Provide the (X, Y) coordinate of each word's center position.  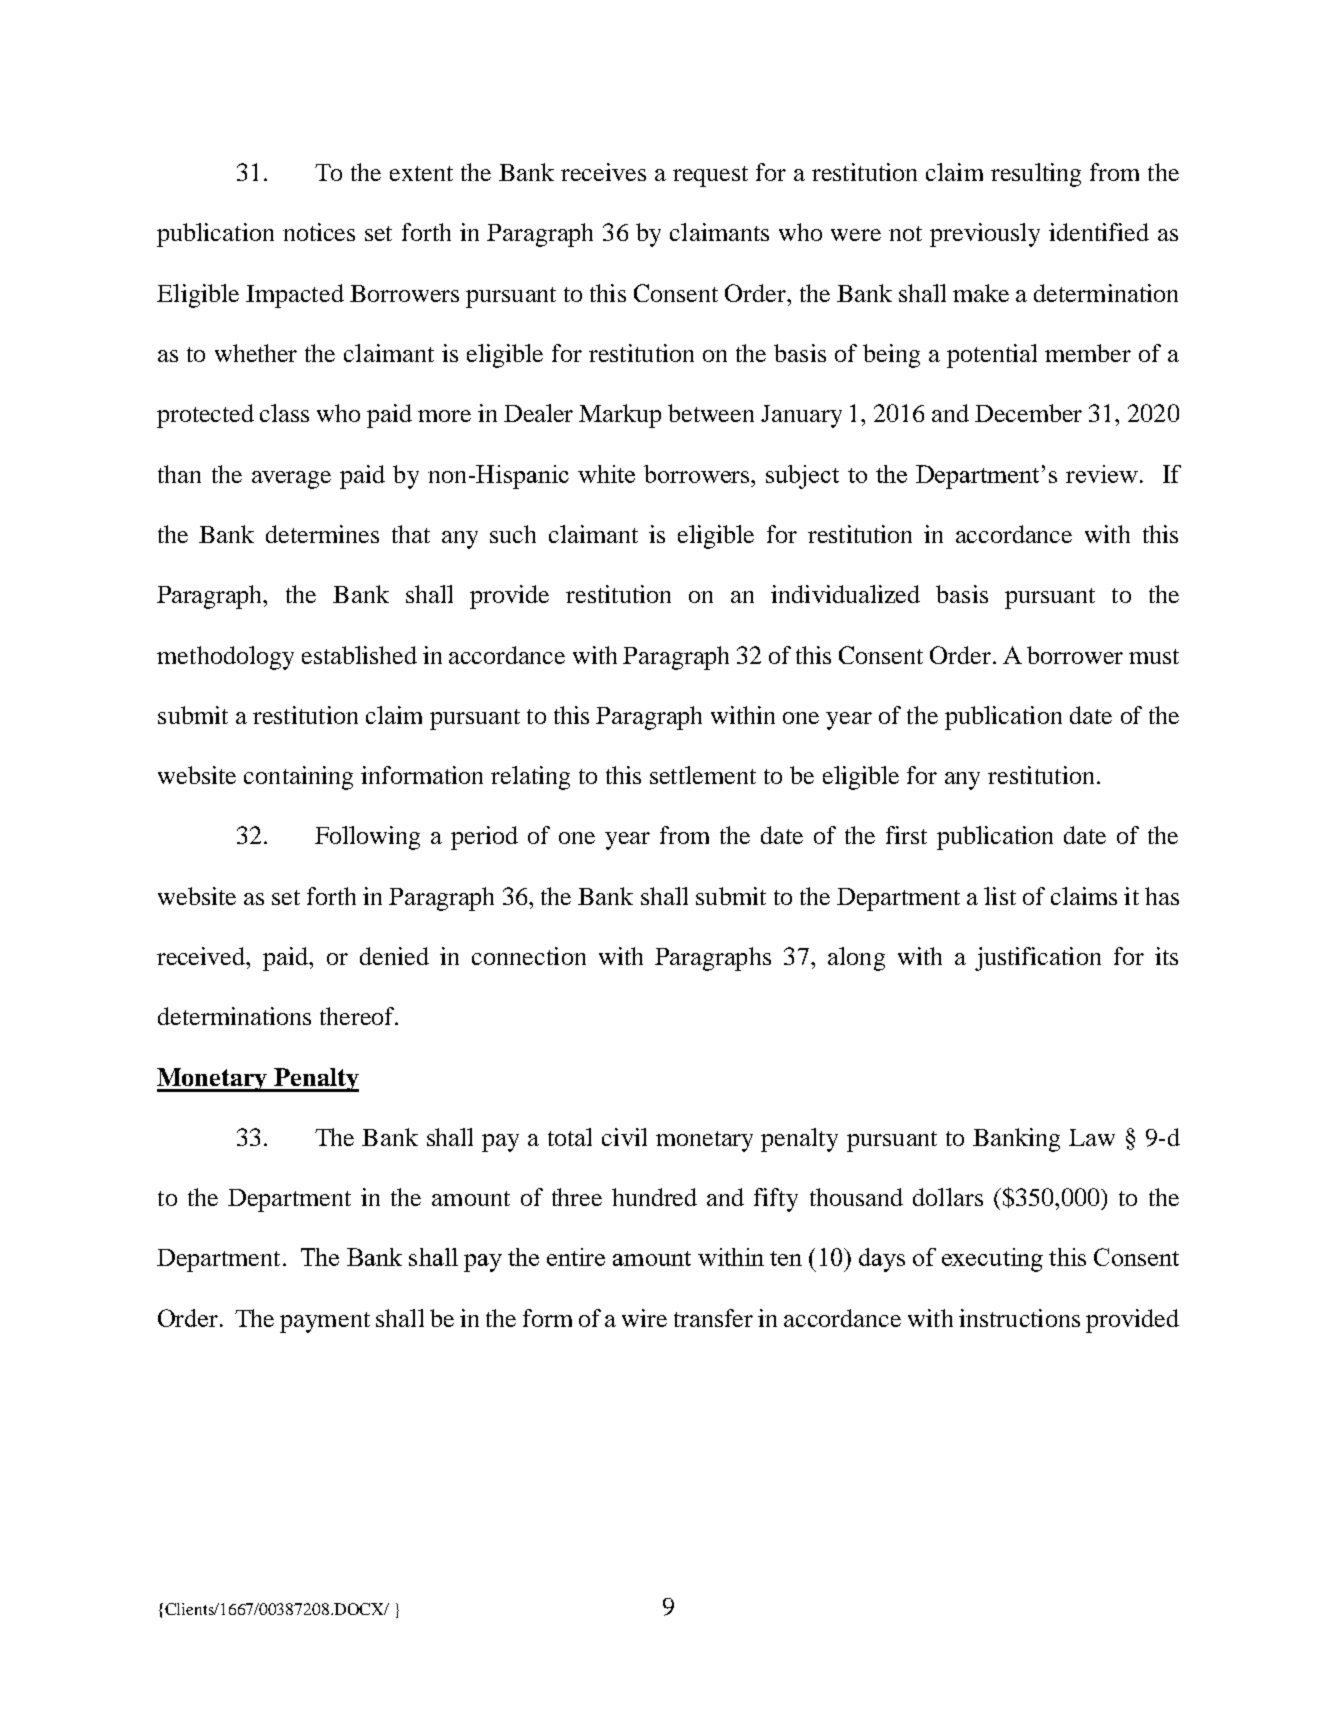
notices (319, 232)
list (1000, 896)
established (359, 655)
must (1154, 656)
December (1028, 413)
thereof (359, 1016)
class (284, 413)
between (711, 413)
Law (1092, 1137)
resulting (1036, 175)
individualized (845, 594)
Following (367, 838)
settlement (703, 775)
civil (624, 1137)
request (710, 176)
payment (325, 1322)
